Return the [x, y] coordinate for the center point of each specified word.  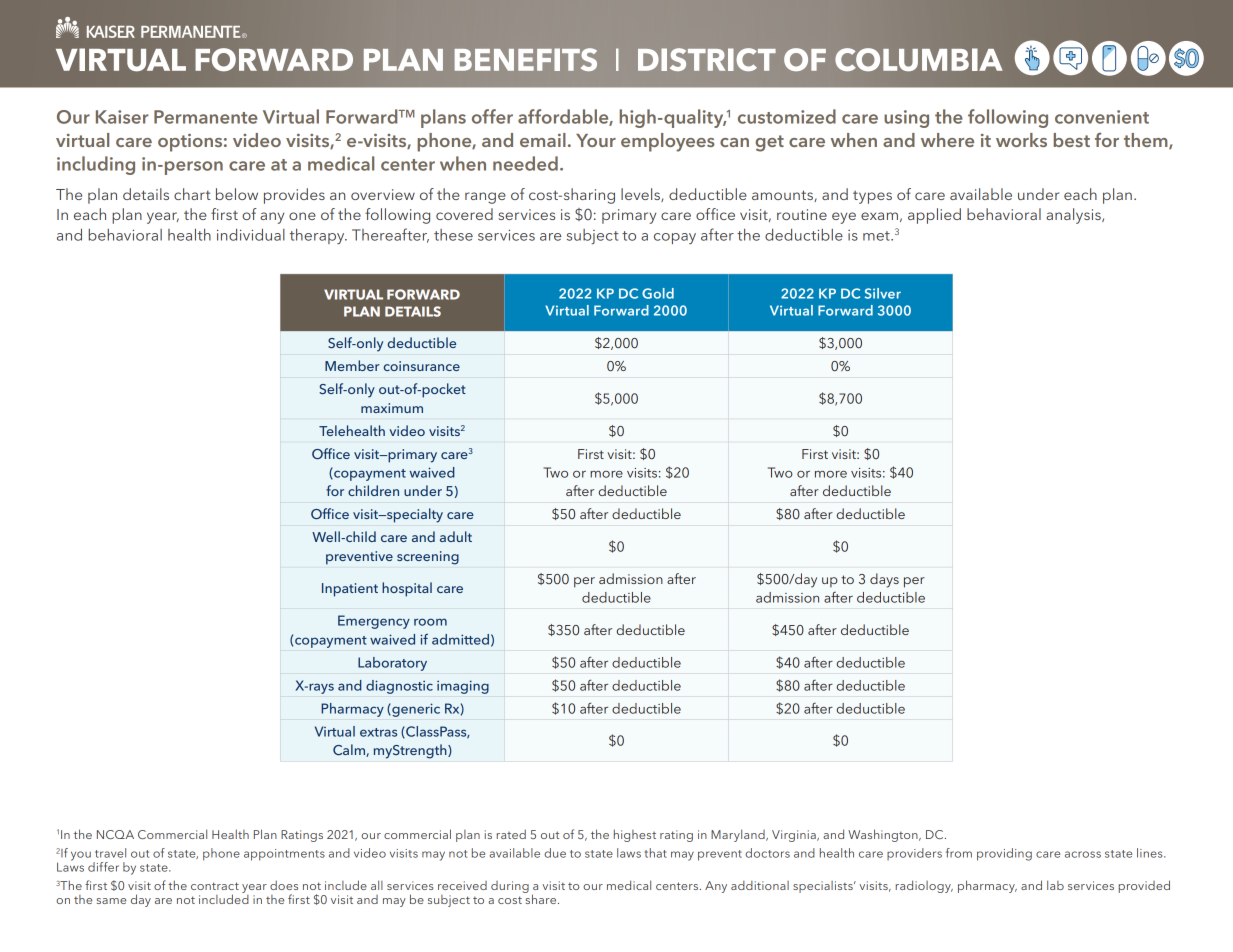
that [655, 853]
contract [215, 886]
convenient [1102, 117]
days [884, 580]
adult [456, 536]
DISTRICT [707, 59]
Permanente [206, 117]
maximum [392, 408]
